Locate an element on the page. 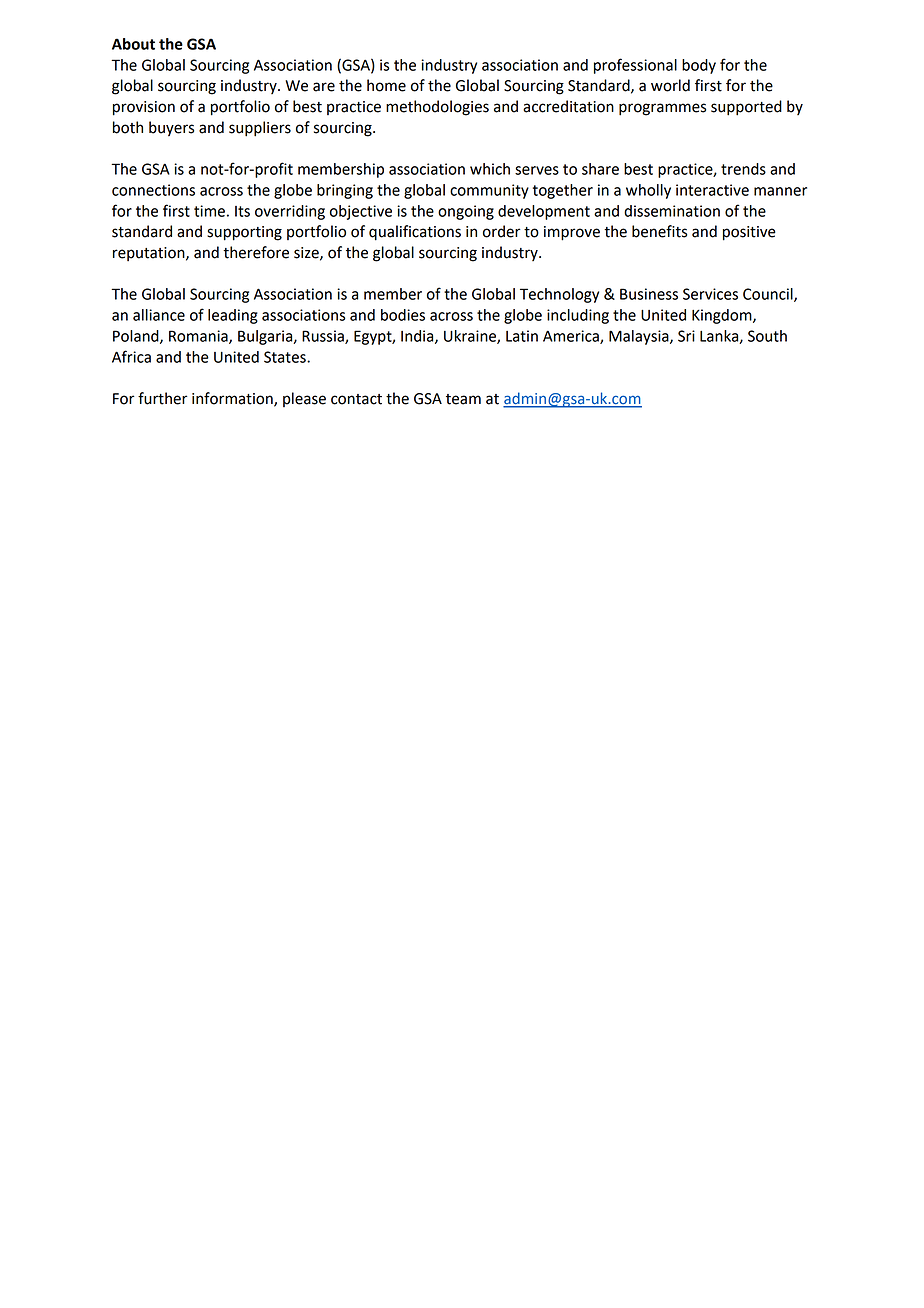  bodies is located at coordinates (403, 315).
